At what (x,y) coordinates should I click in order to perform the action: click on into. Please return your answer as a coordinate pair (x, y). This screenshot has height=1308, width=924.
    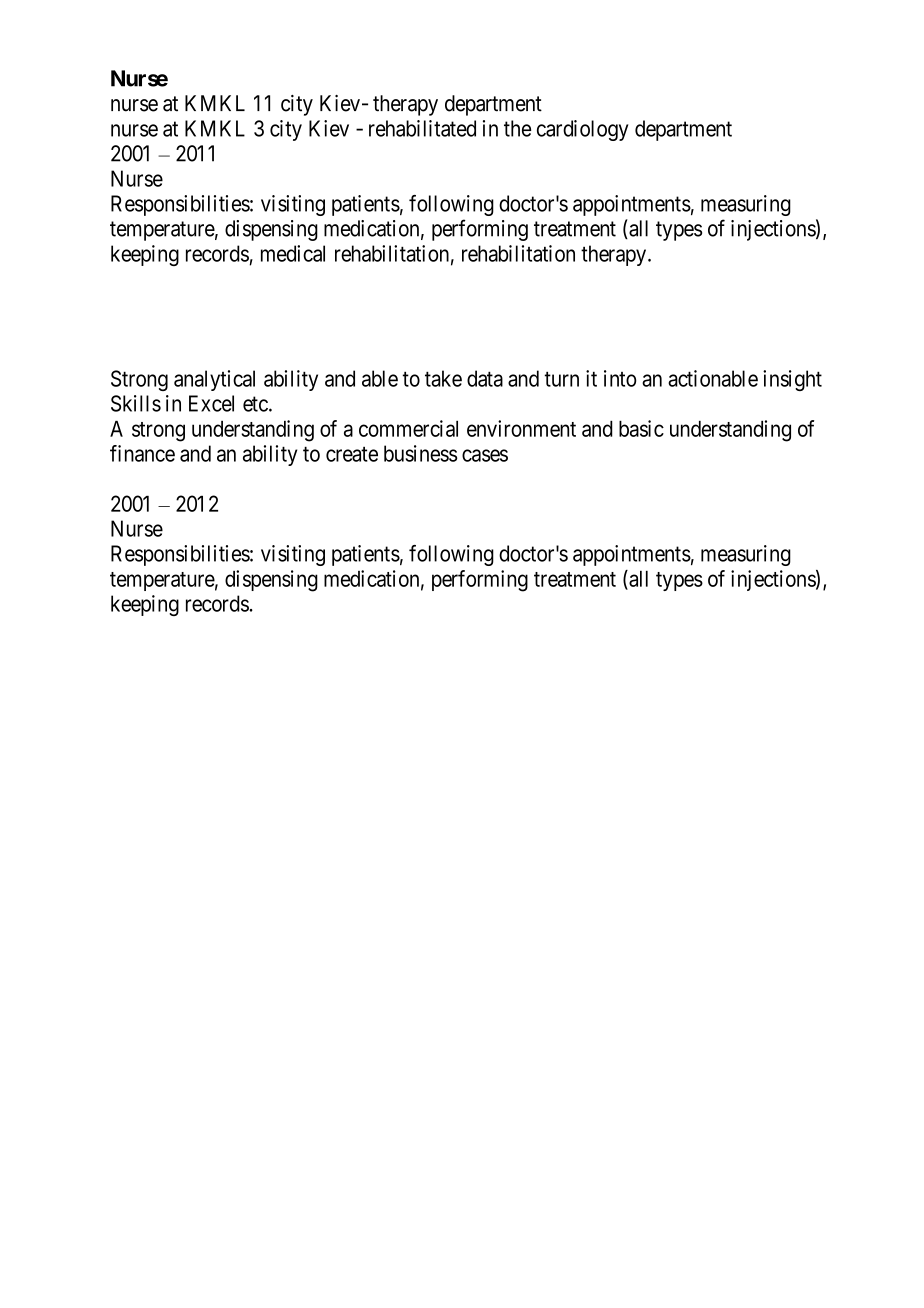
    Looking at the image, I should click on (620, 378).
